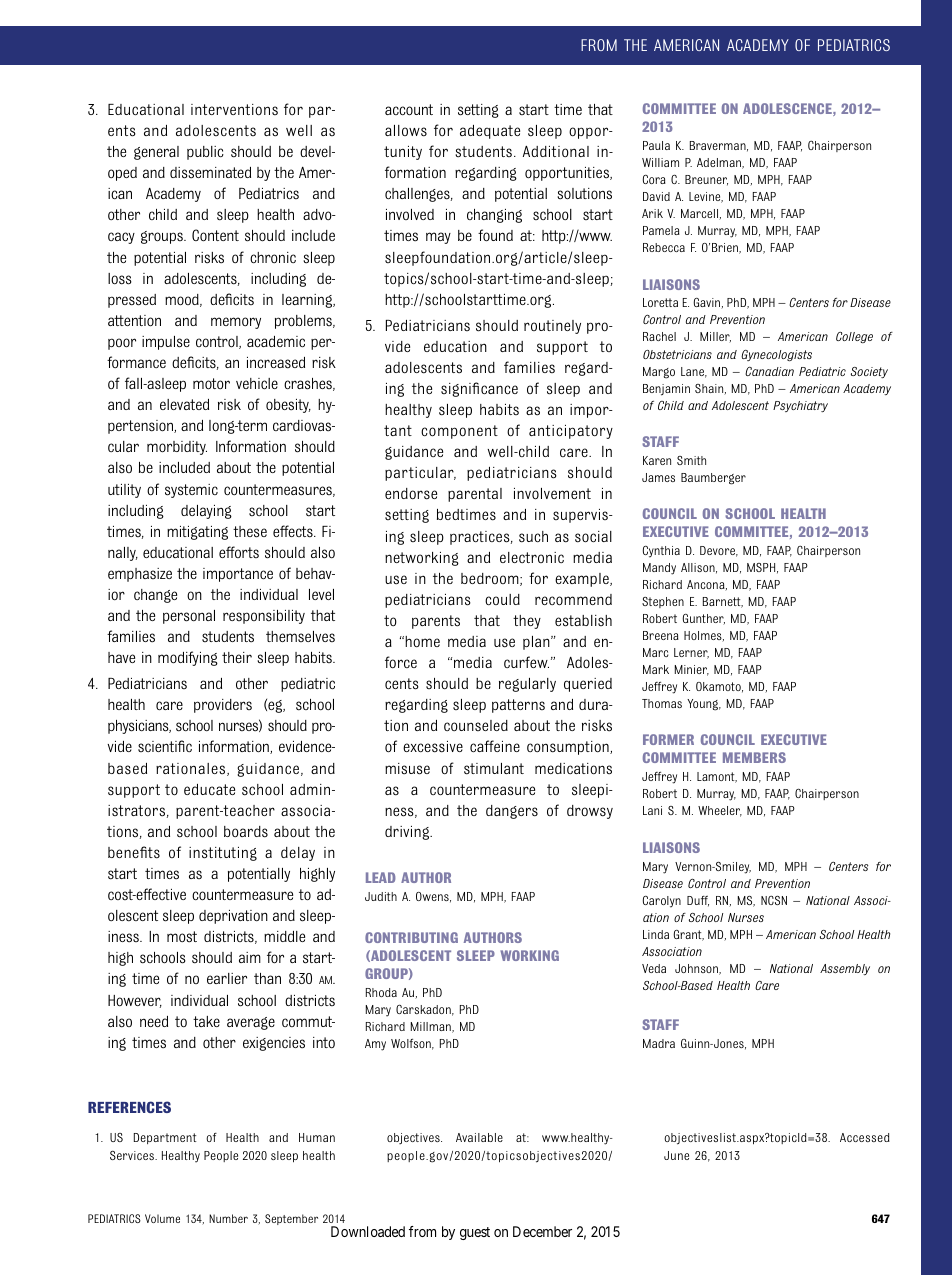 The image size is (952, 1275). What do you see at coordinates (526, 662) in the image?
I see `curfew` at bounding box center [526, 662].
